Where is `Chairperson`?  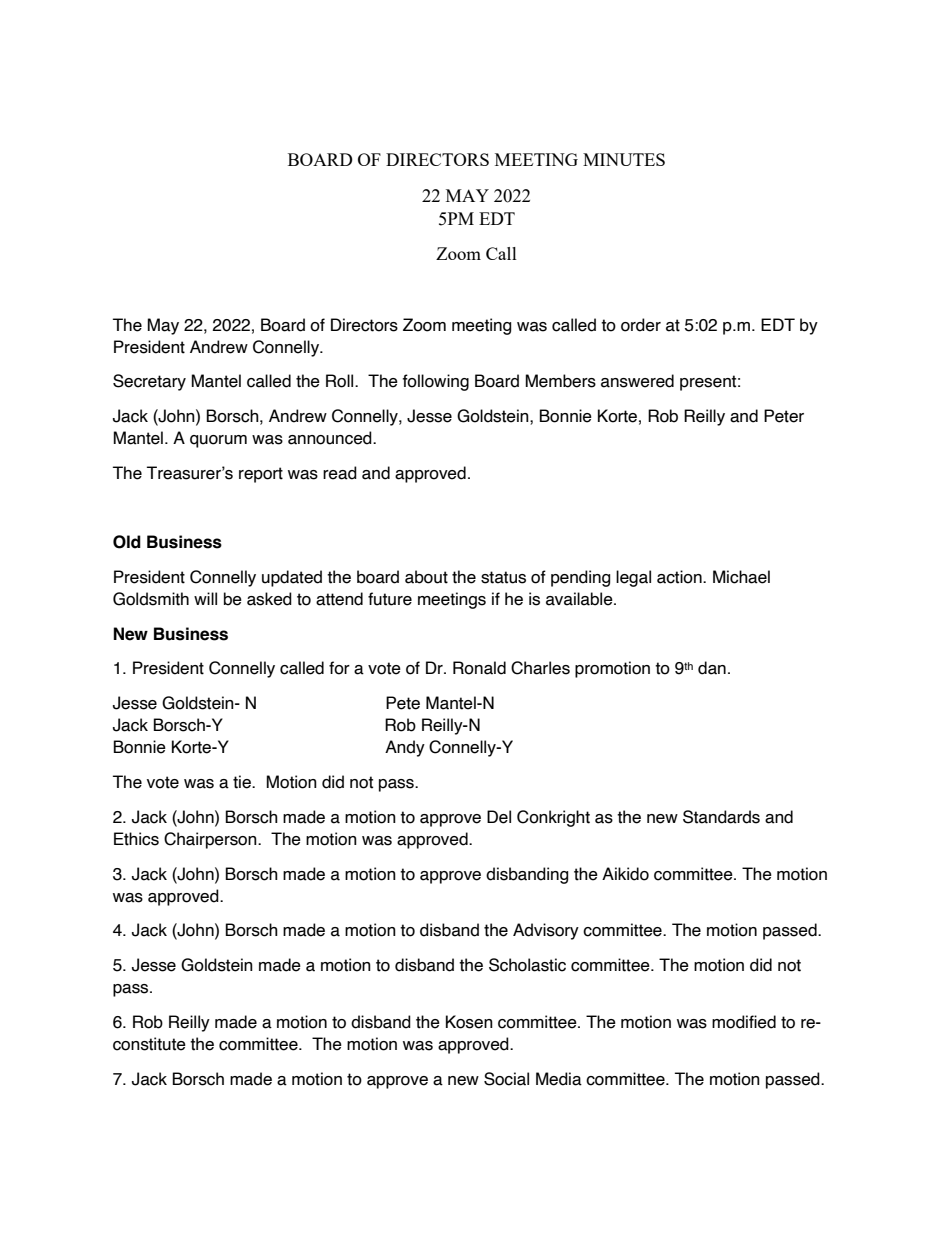
Chairperson is located at coordinates (211, 840).
